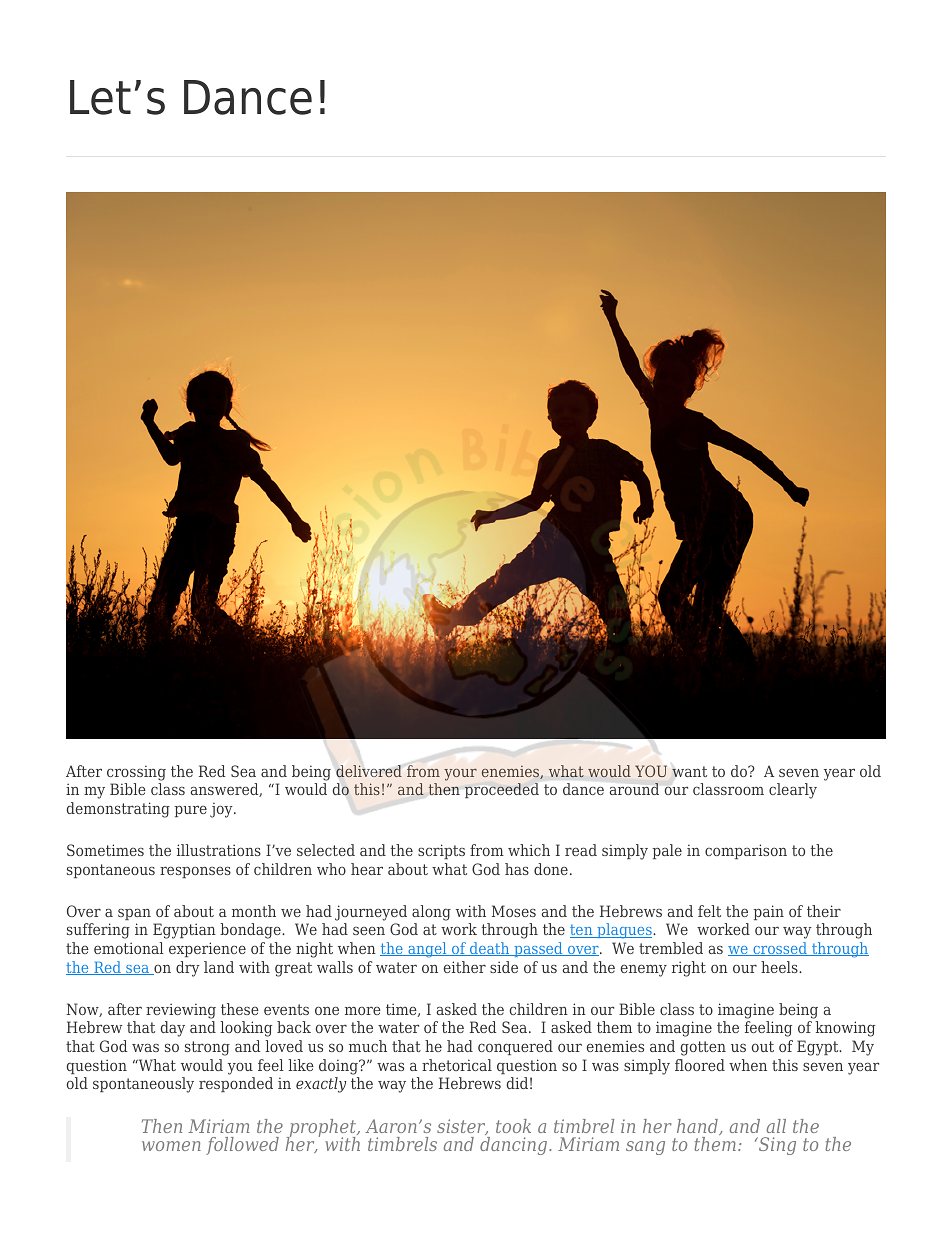 The width and height of the document is (952, 1233). What do you see at coordinates (780, 967) in the document?
I see `heels` at bounding box center [780, 967].
